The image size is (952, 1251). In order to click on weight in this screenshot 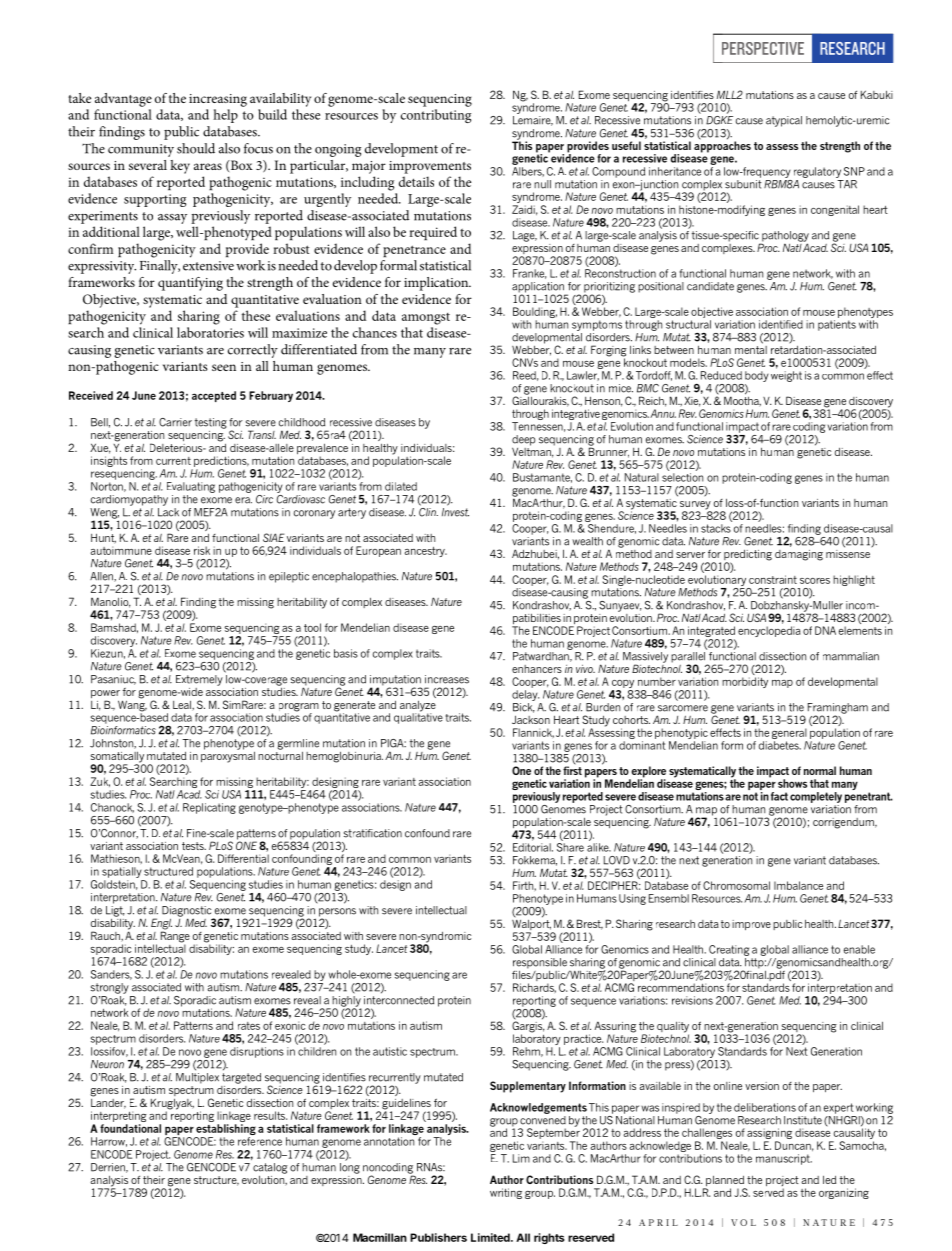, I will do `click(786, 376)`.
